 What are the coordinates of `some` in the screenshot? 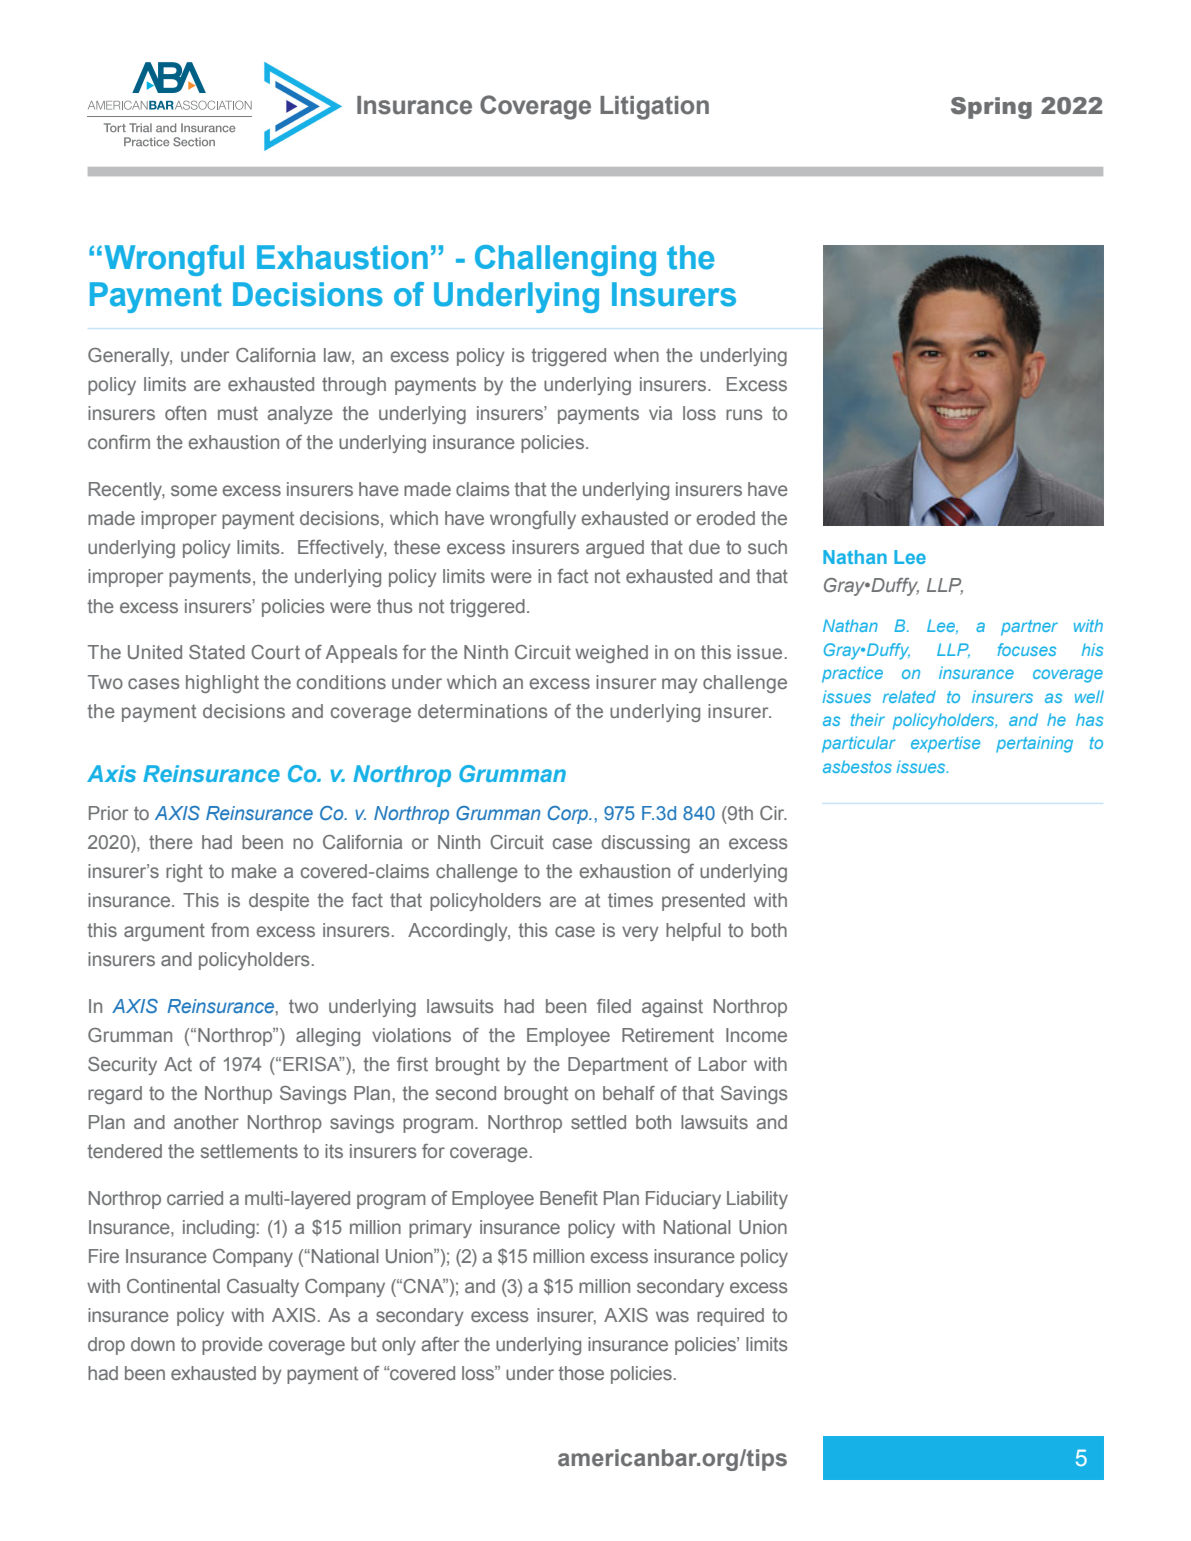 It's located at (194, 490).
